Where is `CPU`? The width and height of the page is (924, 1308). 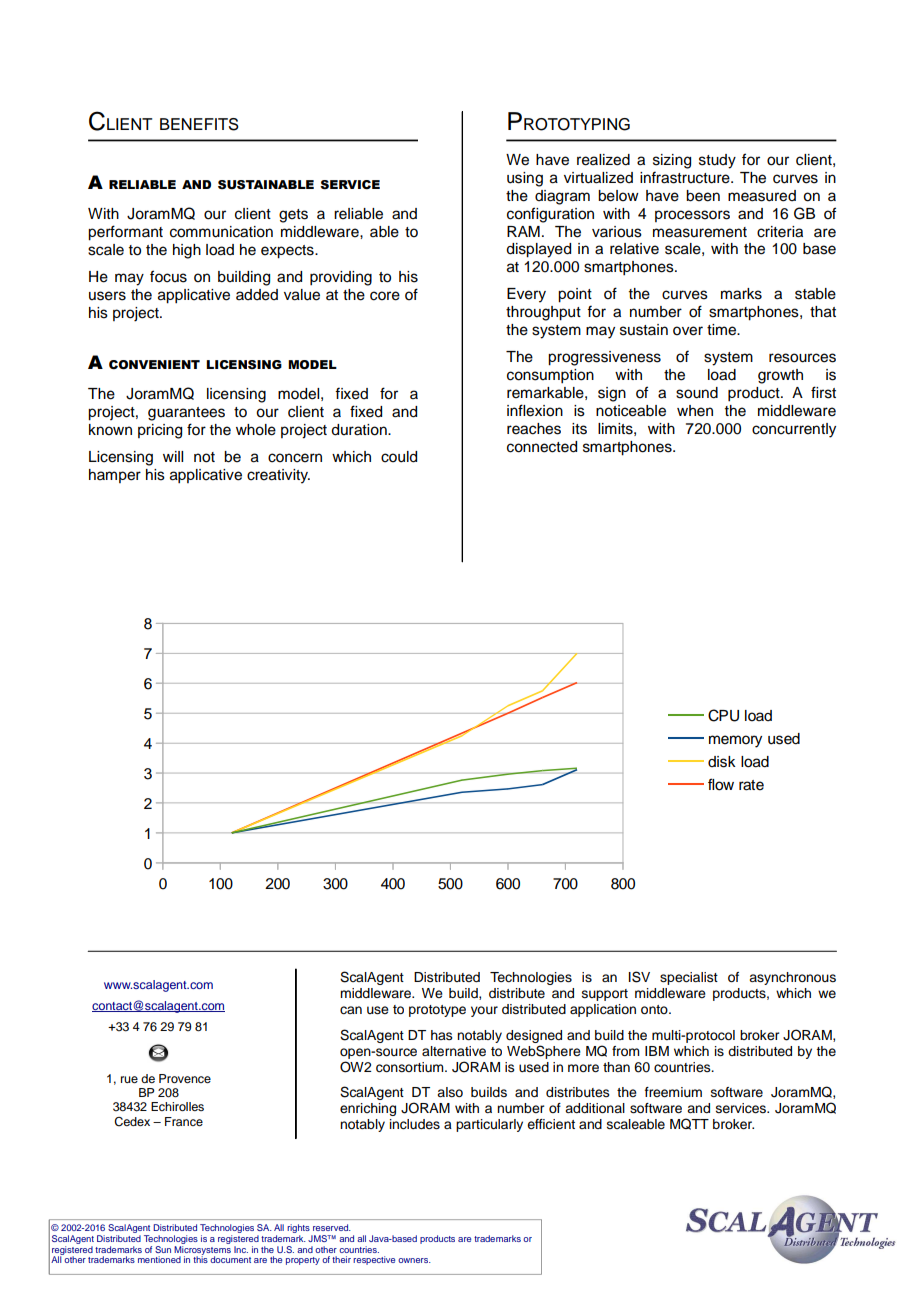 CPU is located at coordinates (723, 715).
